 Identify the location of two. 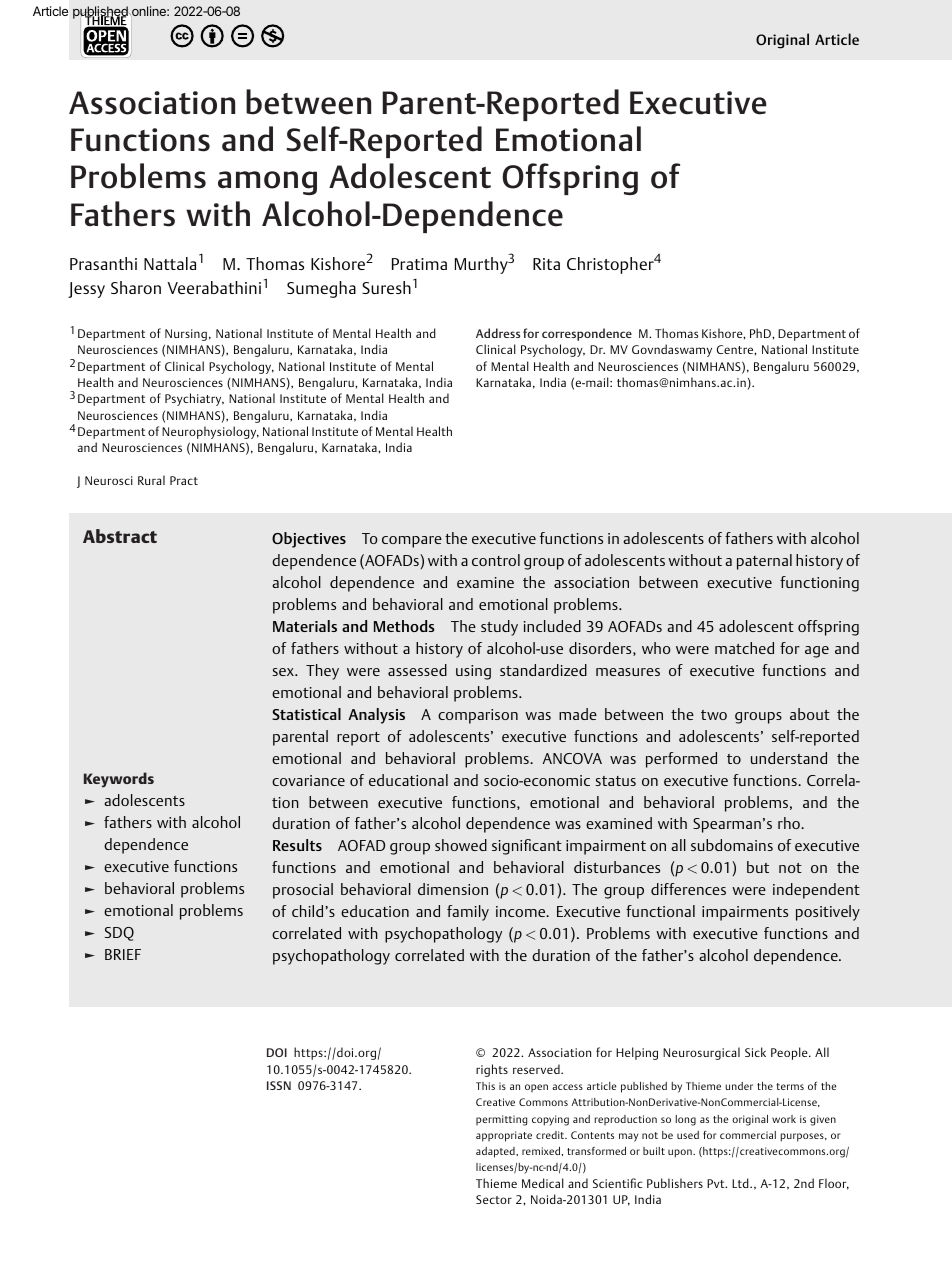
(714, 715).
